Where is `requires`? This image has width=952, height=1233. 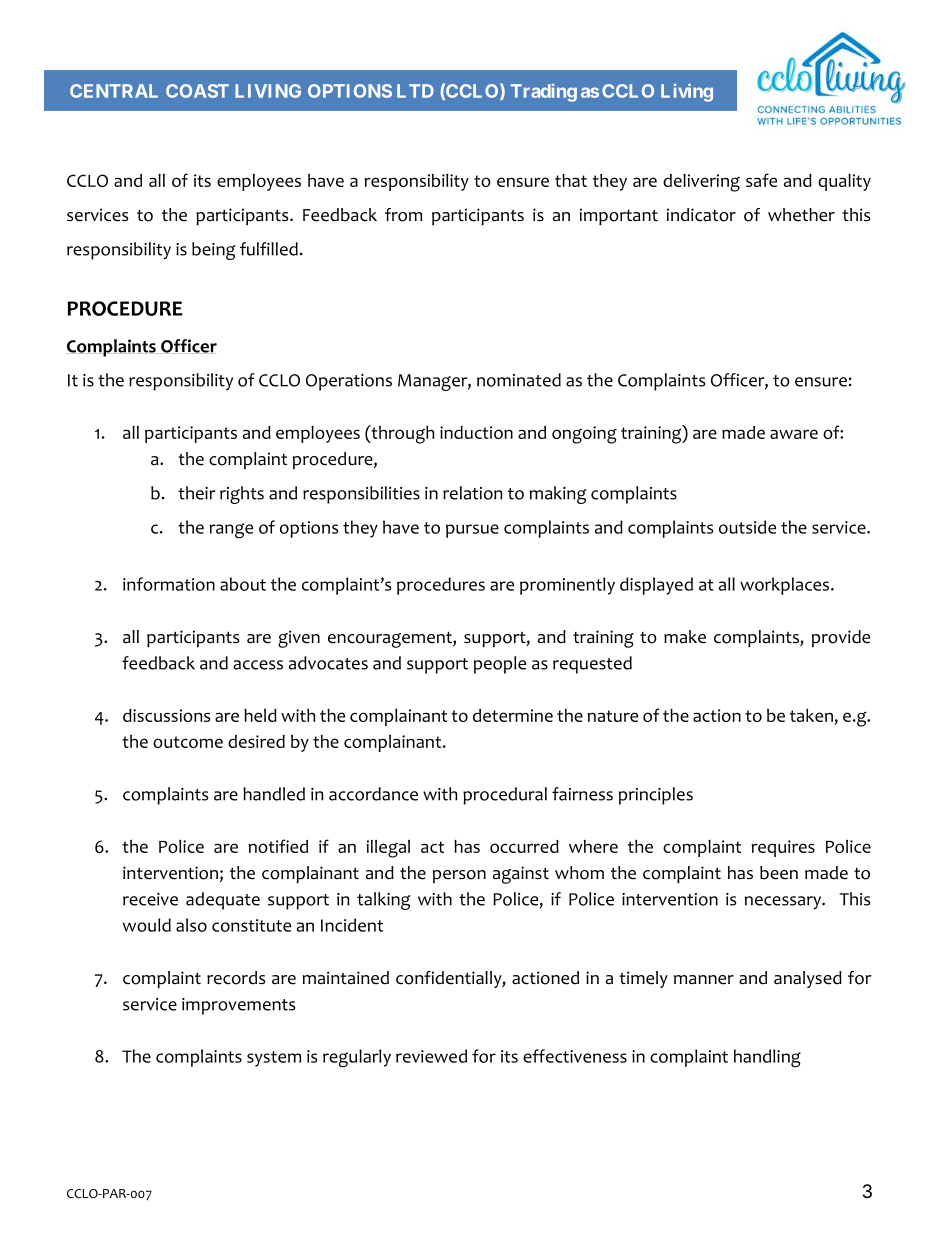 requires is located at coordinates (783, 848).
